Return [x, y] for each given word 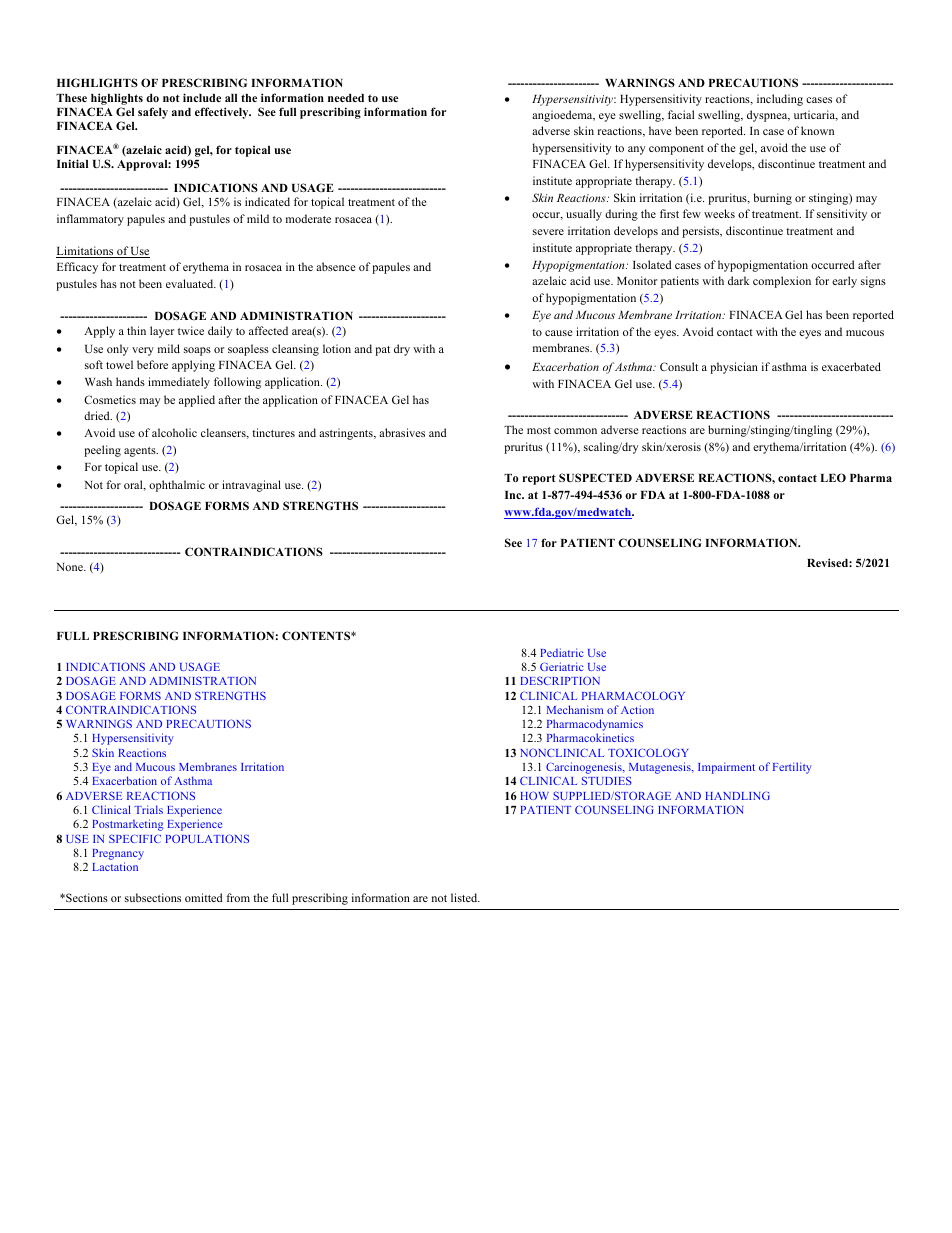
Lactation [115, 866]
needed [346, 98]
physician [734, 368]
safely [153, 113]
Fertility [792, 768]
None [71, 567]
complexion [782, 282]
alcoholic [174, 432]
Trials [148, 809]
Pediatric [562, 652]
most [539, 430]
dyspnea [768, 116]
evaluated [191, 283]
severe [548, 232]
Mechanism [575, 709]
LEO [833, 477]
